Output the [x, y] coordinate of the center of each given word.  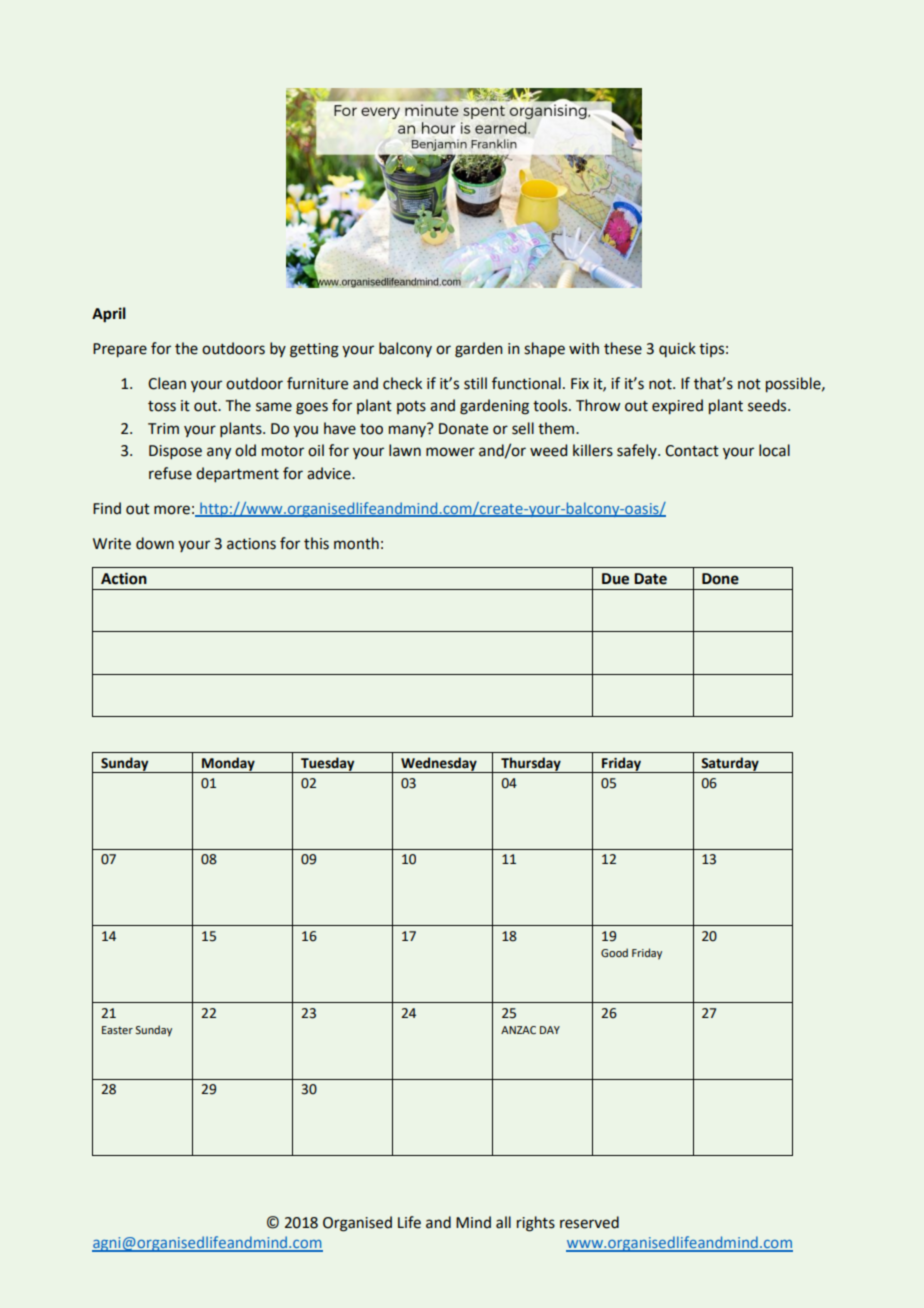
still [475, 383]
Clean [167, 383]
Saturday [730, 765]
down [155, 543]
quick [677, 349]
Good [614, 952]
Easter [117, 1030]
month [356, 543]
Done [720, 579]
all [503, 1222]
